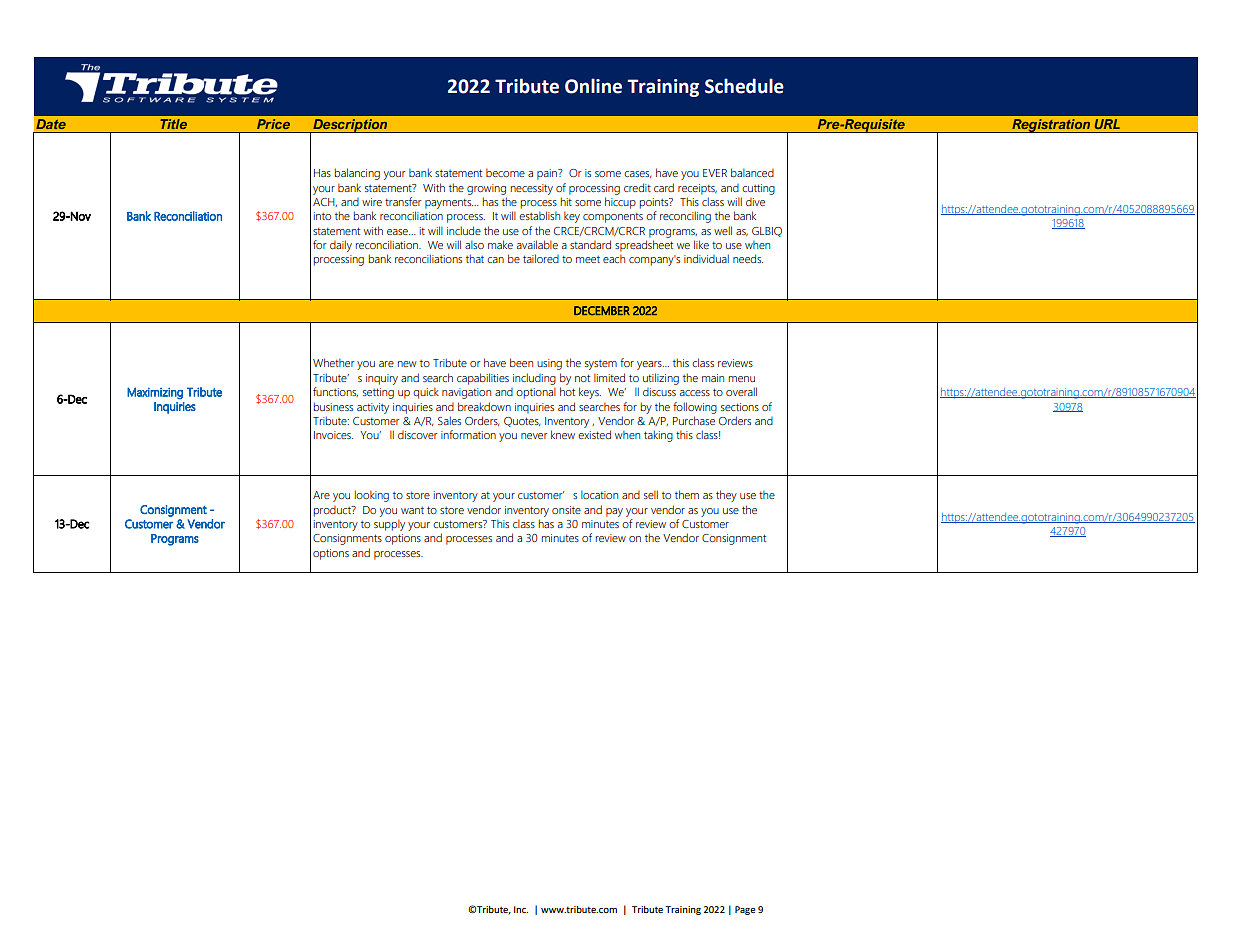 This screenshot has height=952, width=1233. What do you see at coordinates (333, 511) in the screenshot?
I see `product` at bounding box center [333, 511].
